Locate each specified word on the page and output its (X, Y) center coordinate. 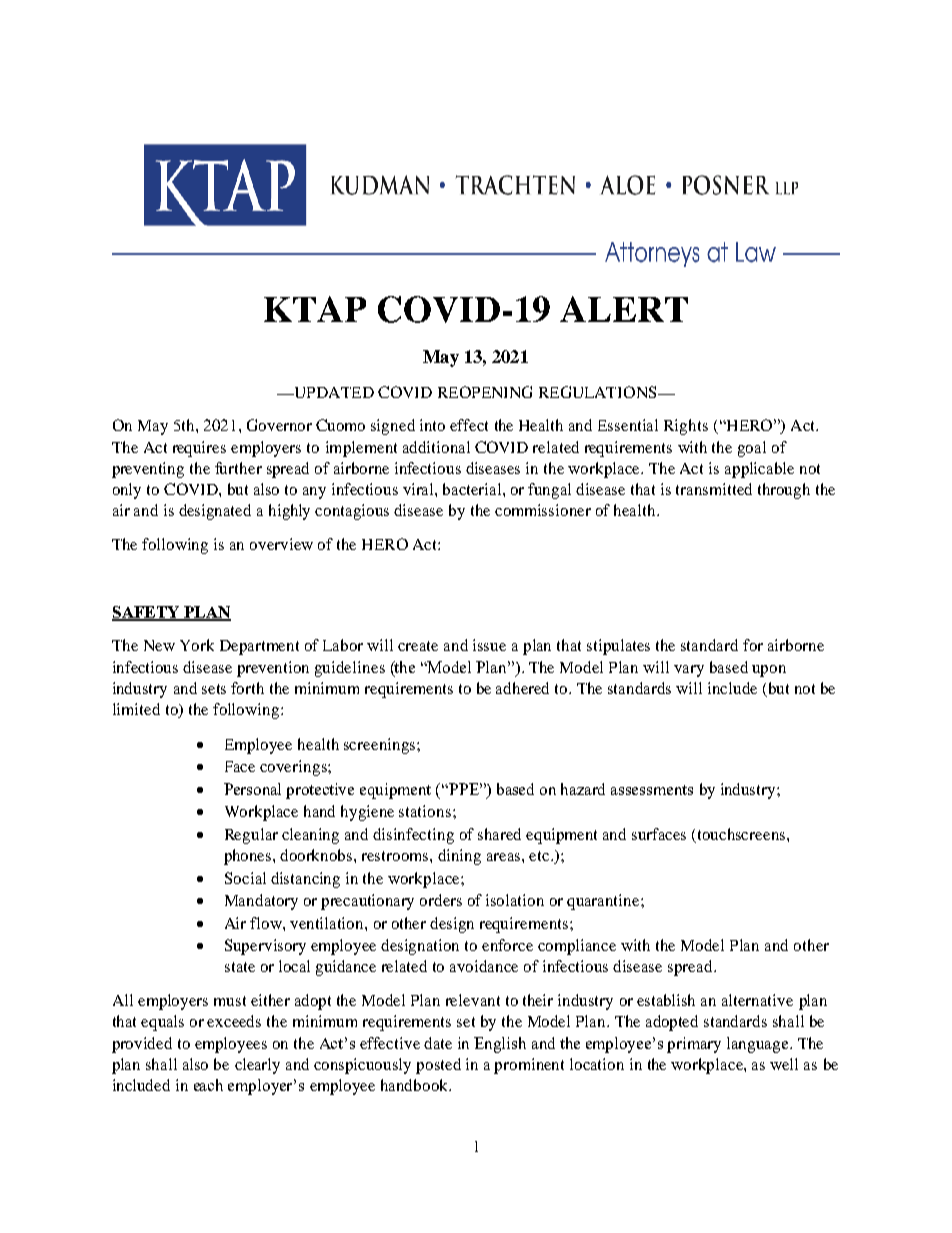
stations (425, 811)
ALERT (624, 309)
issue (489, 645)
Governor (279, 425)
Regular (251, 836)
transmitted (714, 489)
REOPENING (485, 392)
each (208, 1085)
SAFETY (147, 613)
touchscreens (743, 834)
